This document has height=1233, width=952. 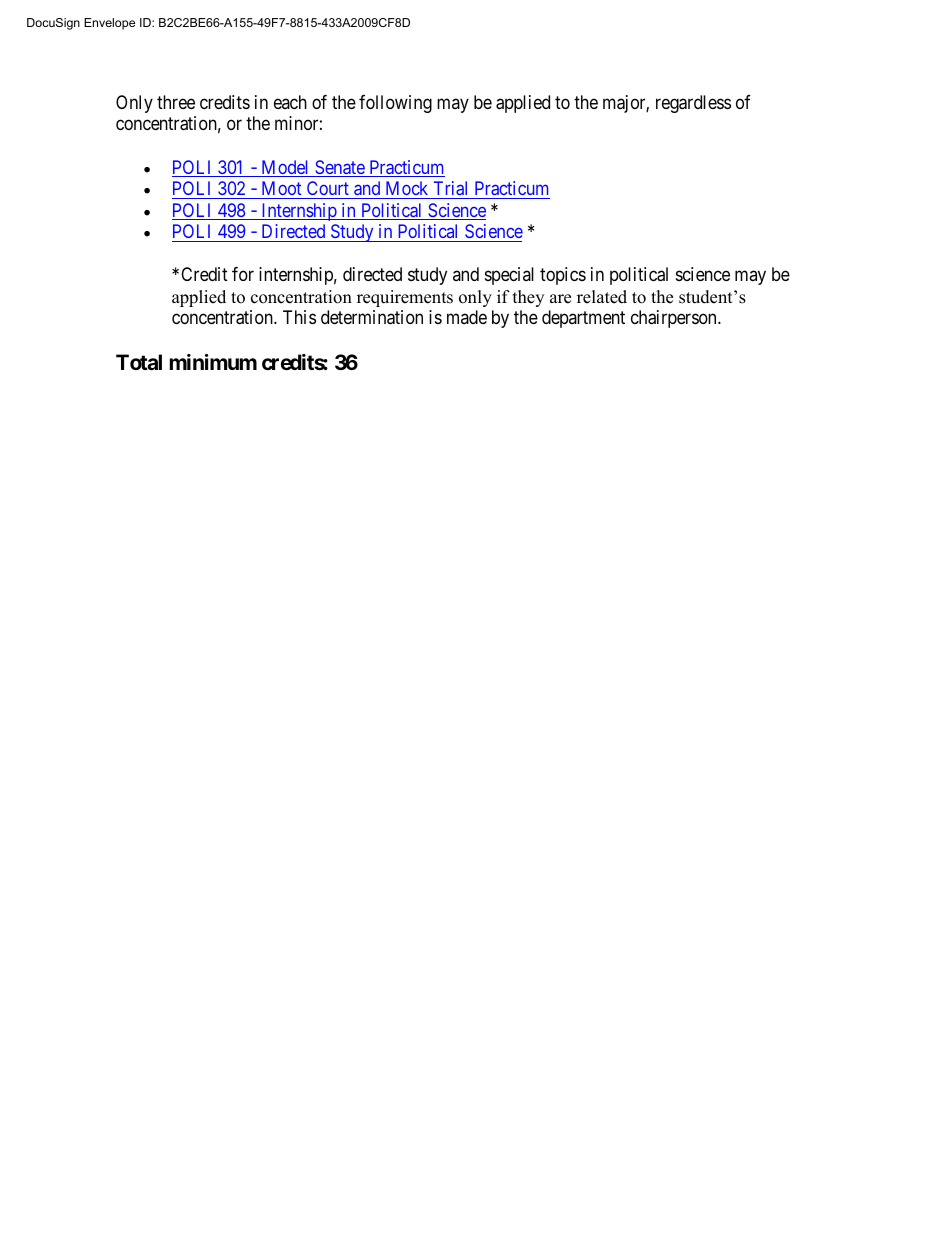 I want to click on determination, so click(x=372, y=317).
